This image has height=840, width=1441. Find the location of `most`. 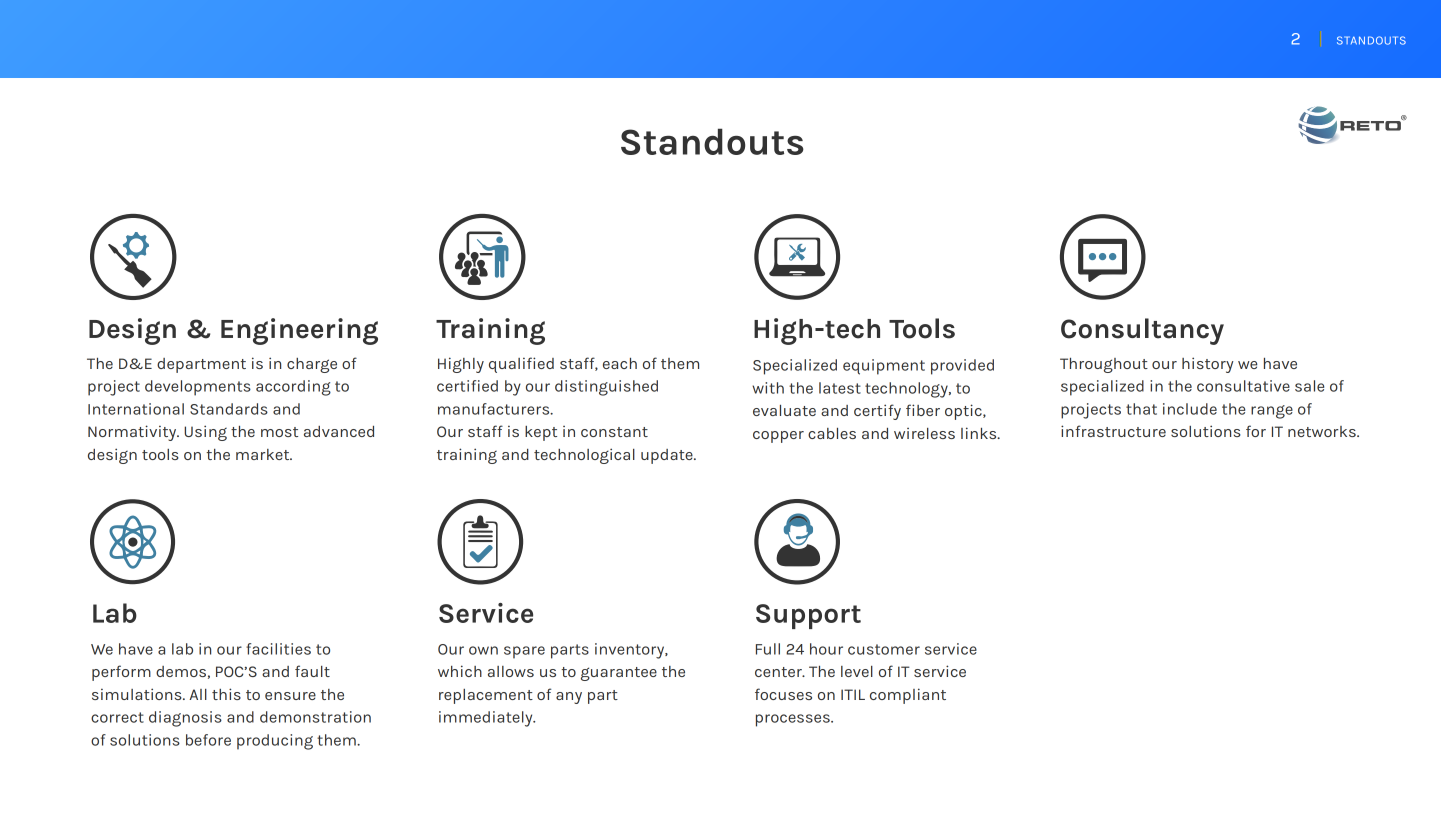

most is located at coordinates (279, 432).
